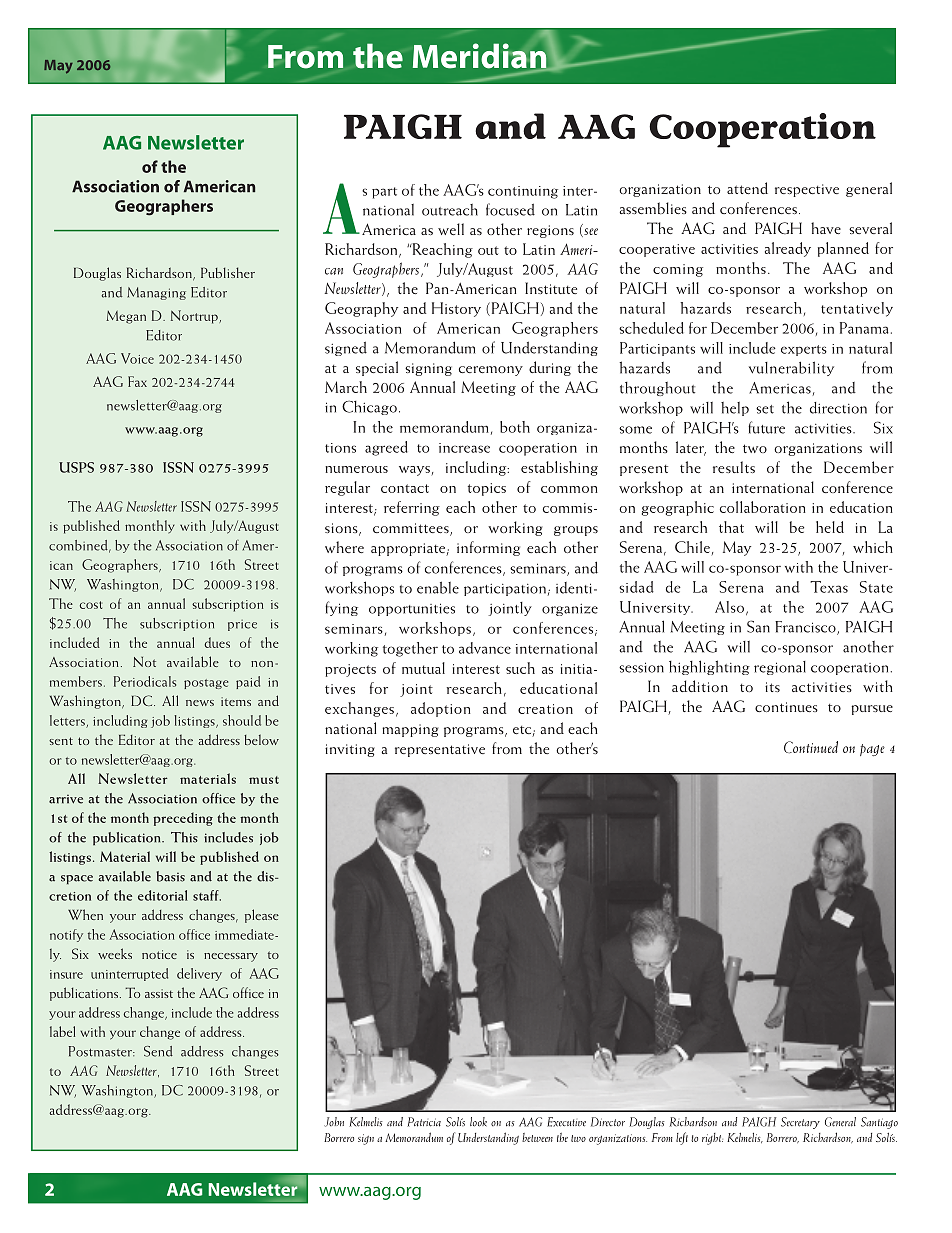 The image size is (952, 1233). Describe the element at coordinates (158, 1051) in the page. I see `Send` at that location.
